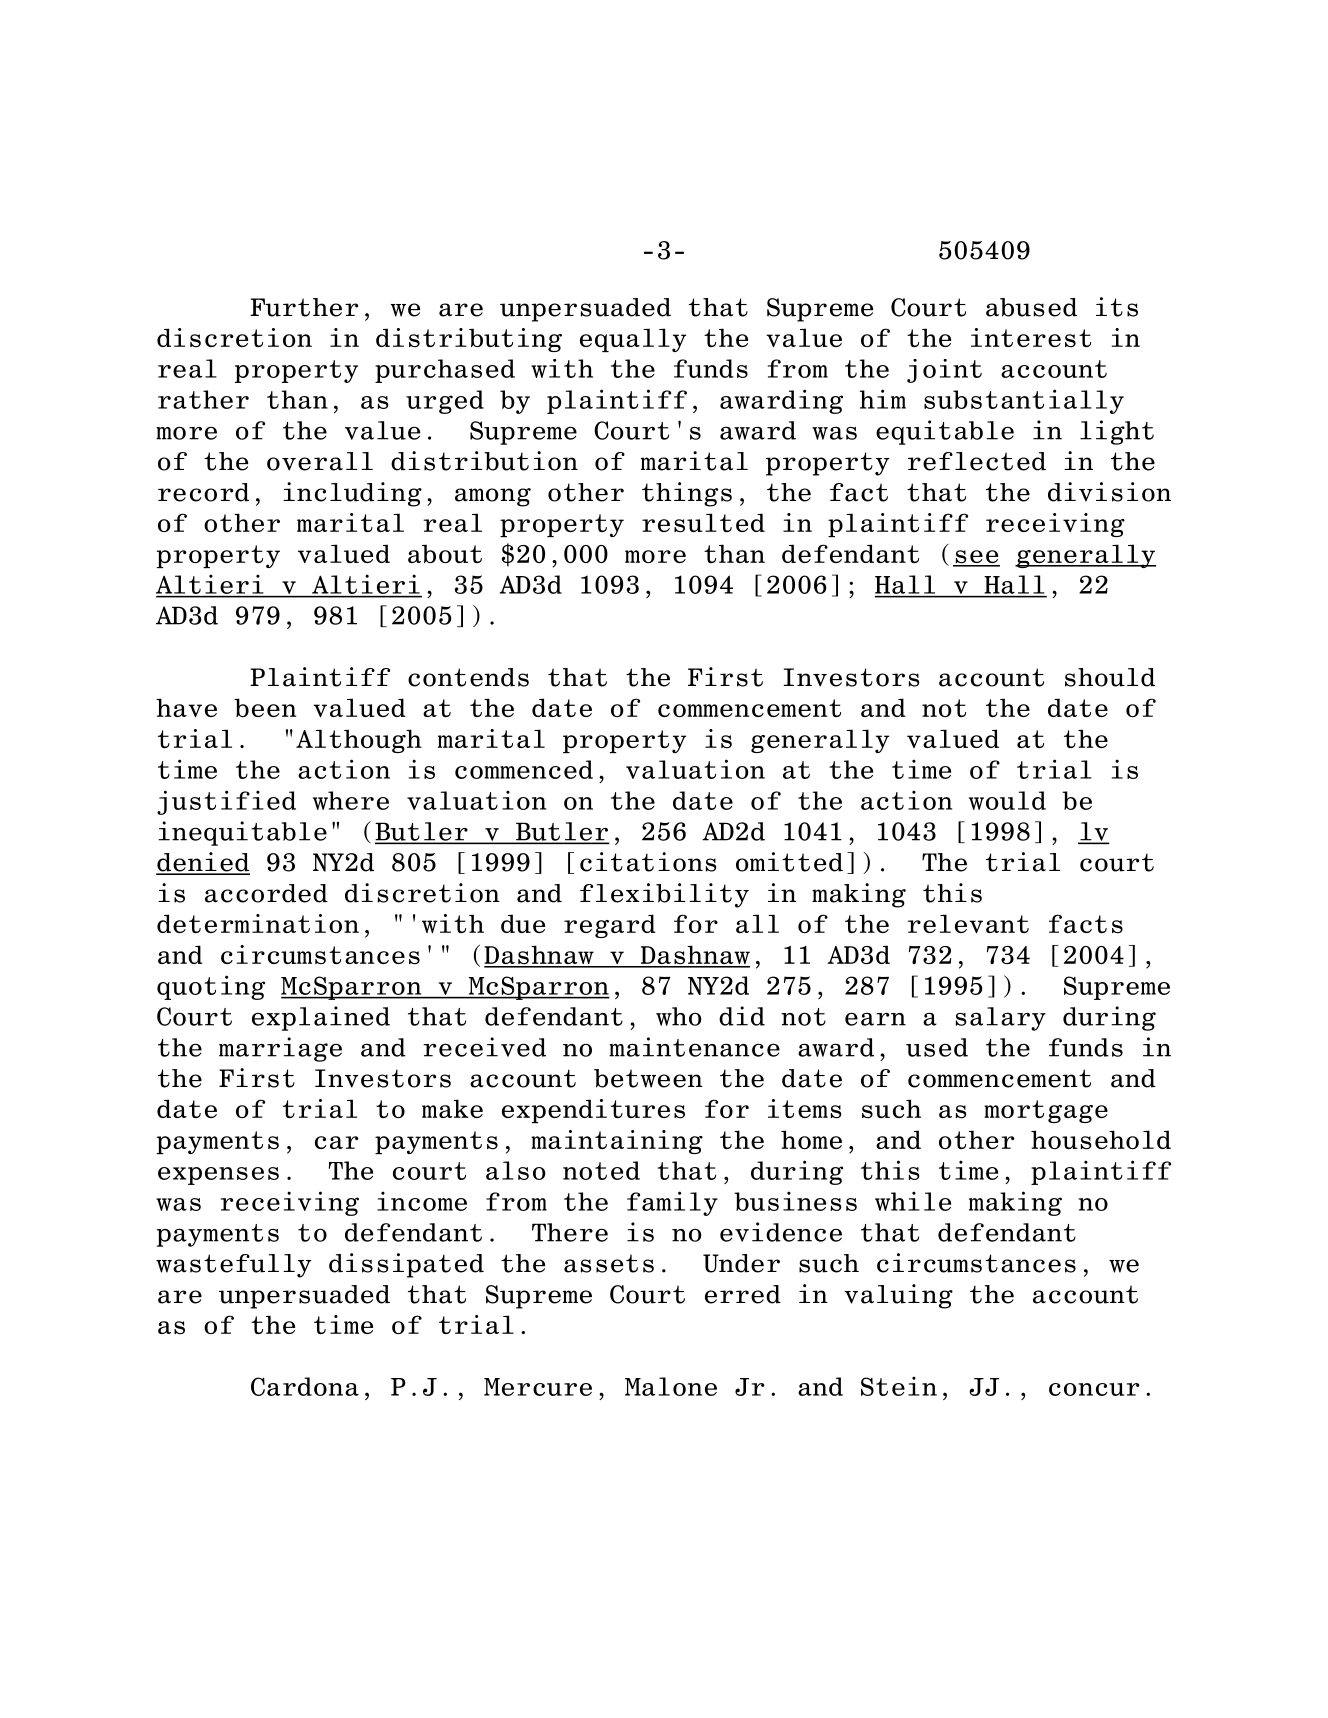 This page has width=1328, height=1718. Describe the element at coordinates (679, 1016) in the page. I see `who` at that location.
